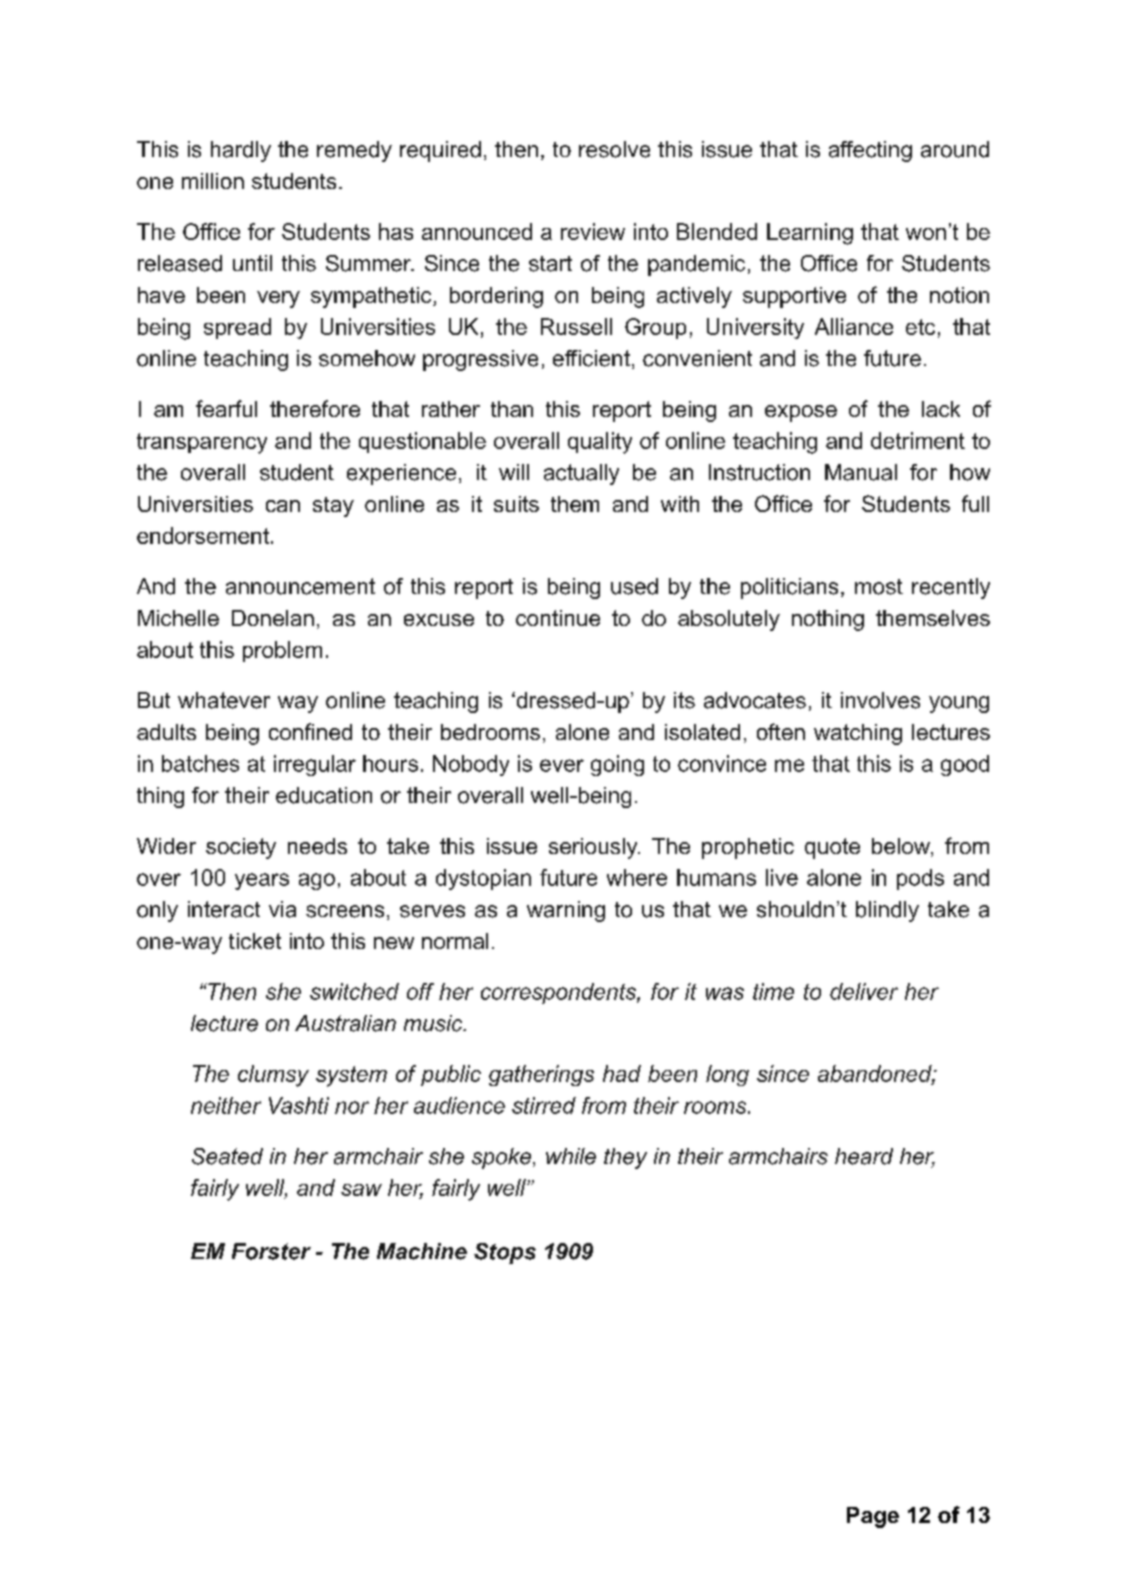 This screenshot has width=1127, height=1595. Describe the element at coordinates (600, 443) in the screenshot. I see `quality` at that location.
